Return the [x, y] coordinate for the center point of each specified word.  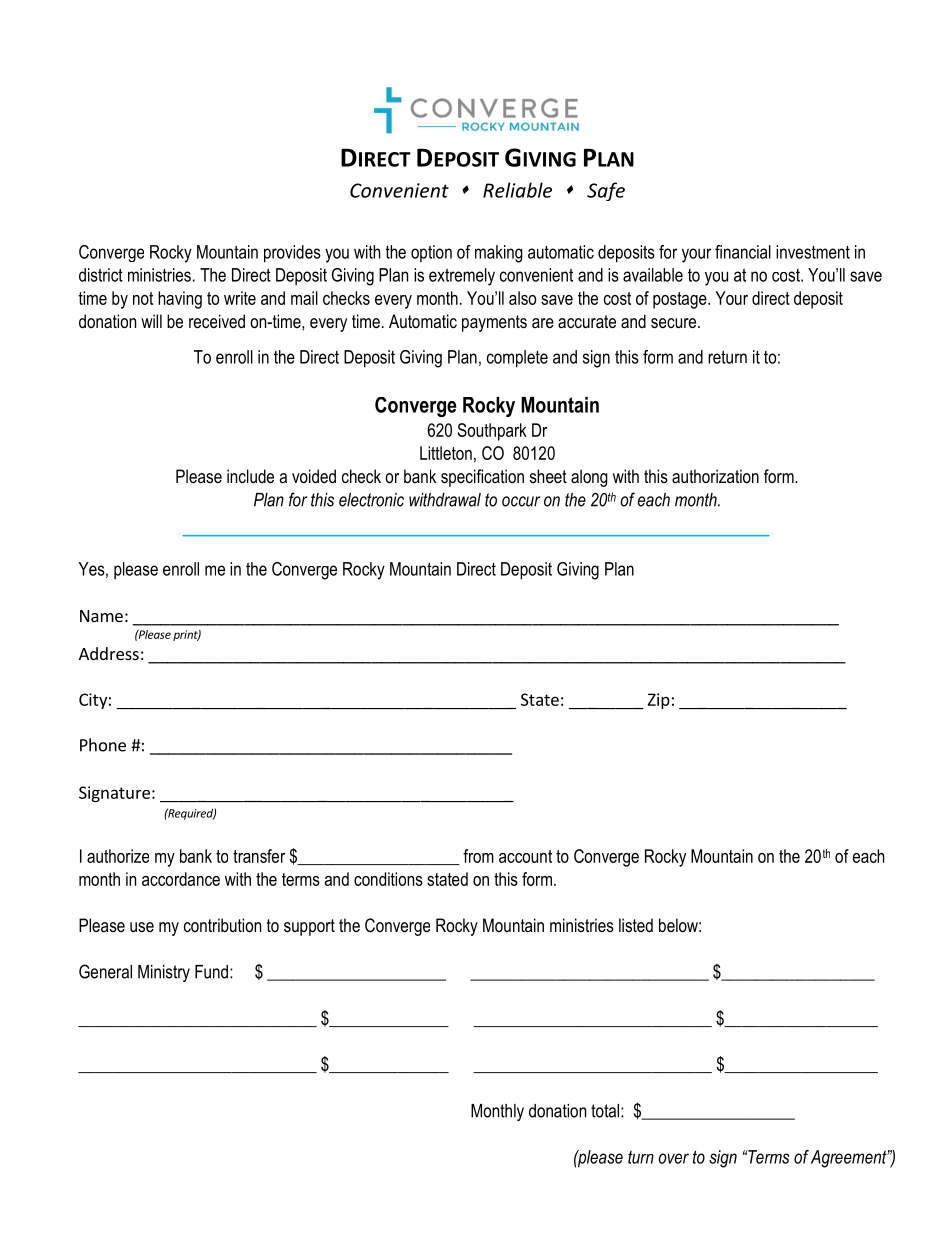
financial [743, 252]
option [431, 253]
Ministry [164, 973]
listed [636, 925]
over [673, 1158]
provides [292, 254]
